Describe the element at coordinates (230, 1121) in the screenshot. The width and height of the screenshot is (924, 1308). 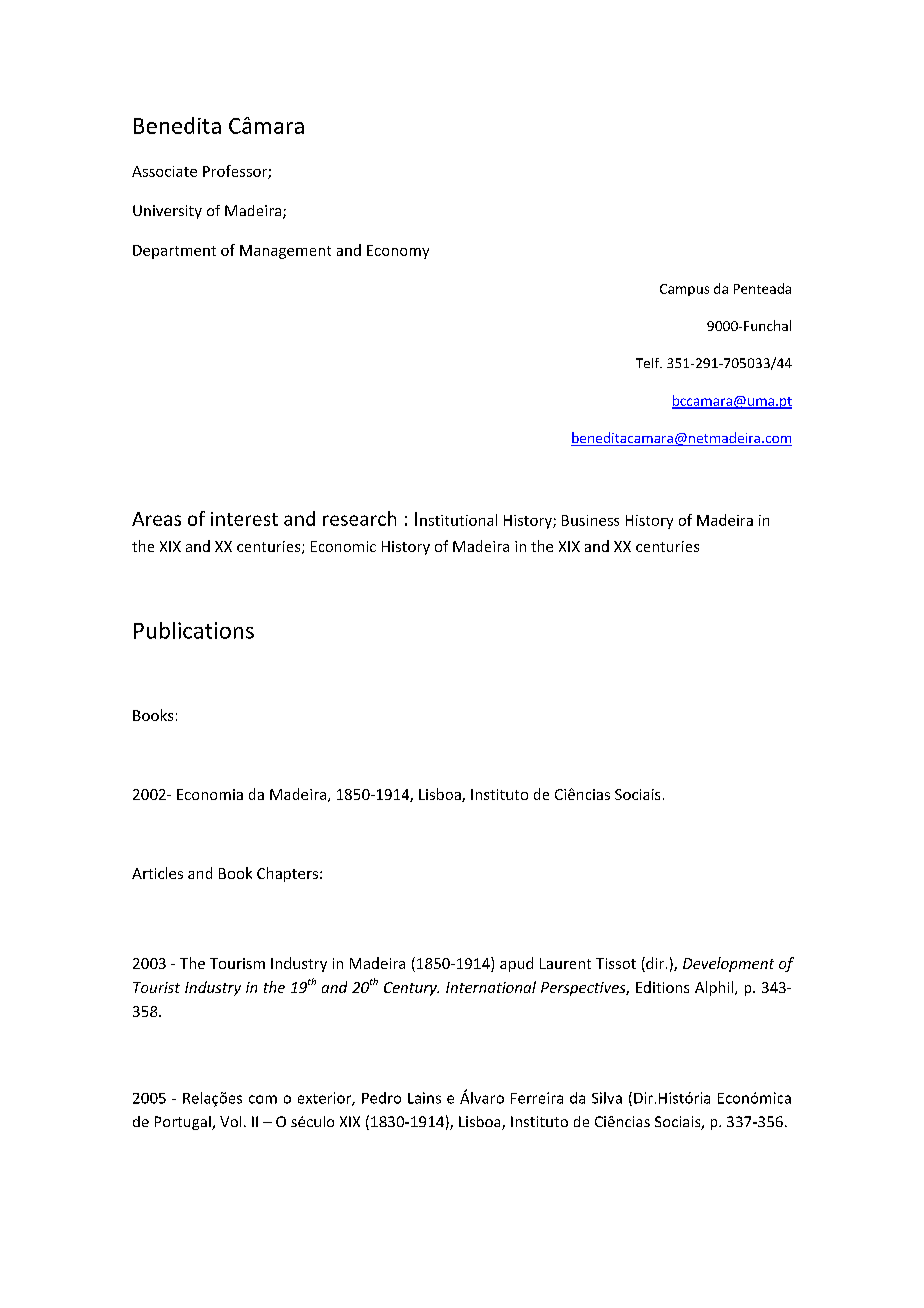
I see `Vol` at that location.
